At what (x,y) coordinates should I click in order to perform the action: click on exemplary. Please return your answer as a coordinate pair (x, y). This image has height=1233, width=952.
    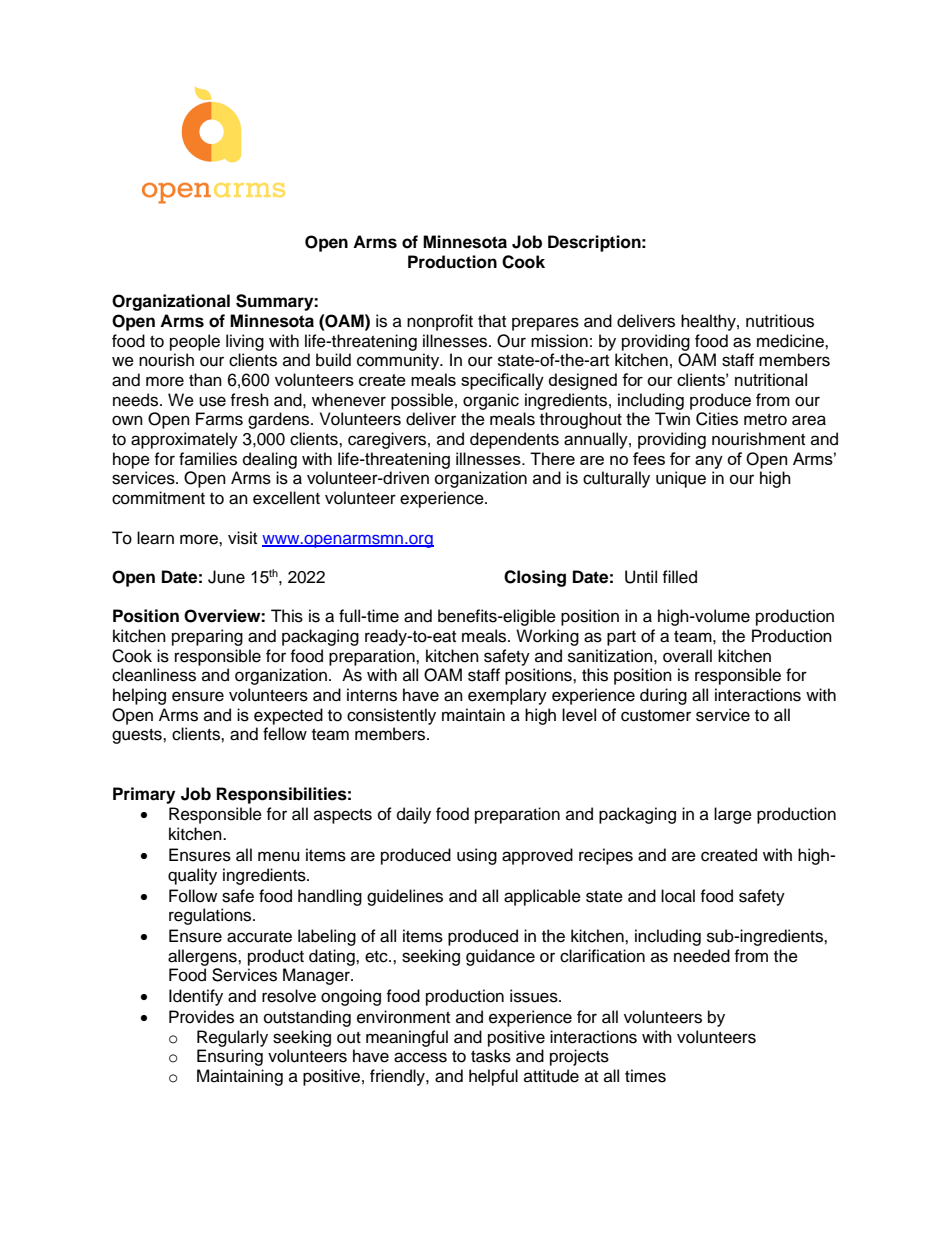
    Looking at the image, I should click on (507, 696).
